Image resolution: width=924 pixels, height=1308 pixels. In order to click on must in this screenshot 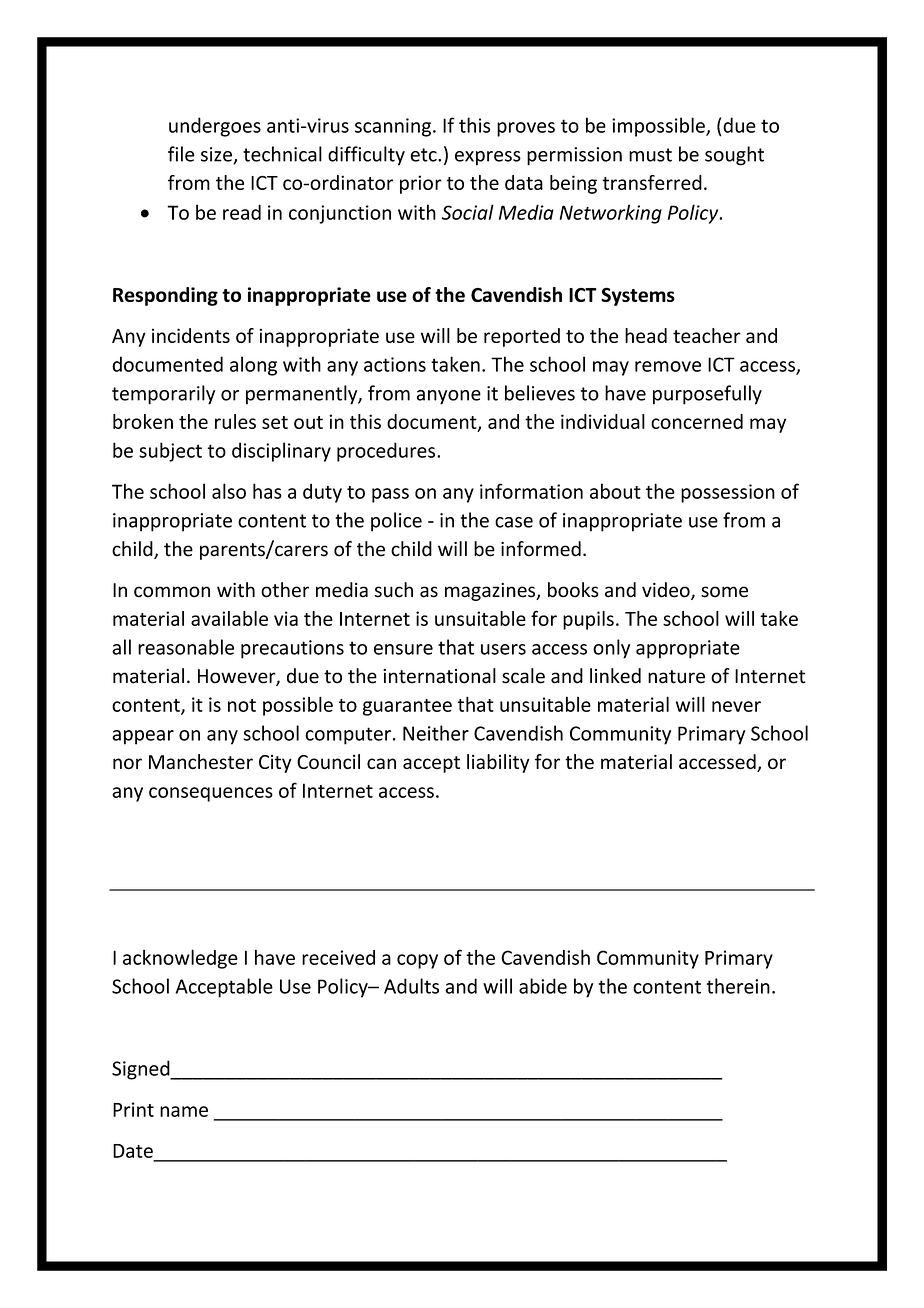, I will do `click(650, 155)`.
